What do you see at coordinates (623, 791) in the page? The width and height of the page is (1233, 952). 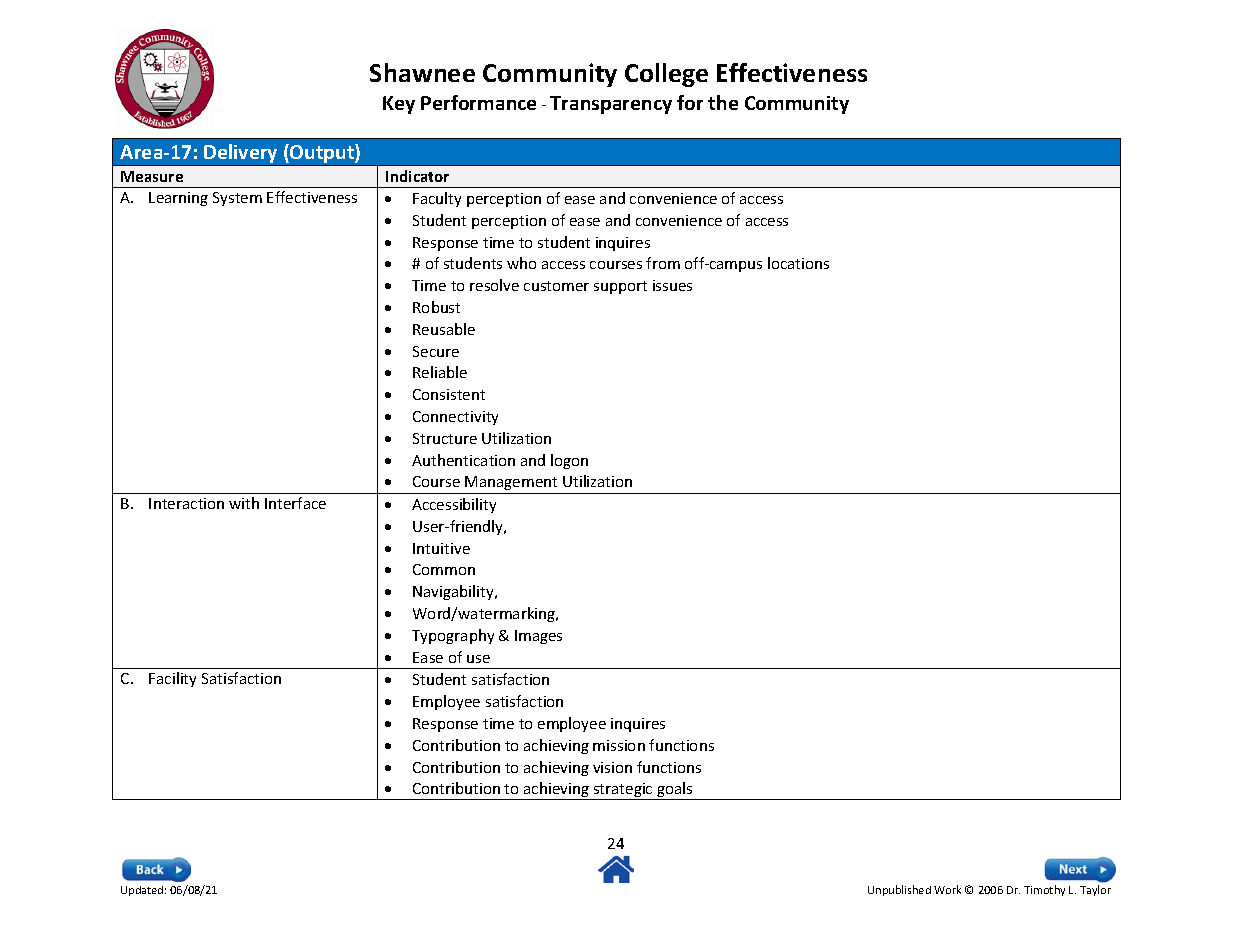 I see `strategic` at bounding box center [623, 791].
